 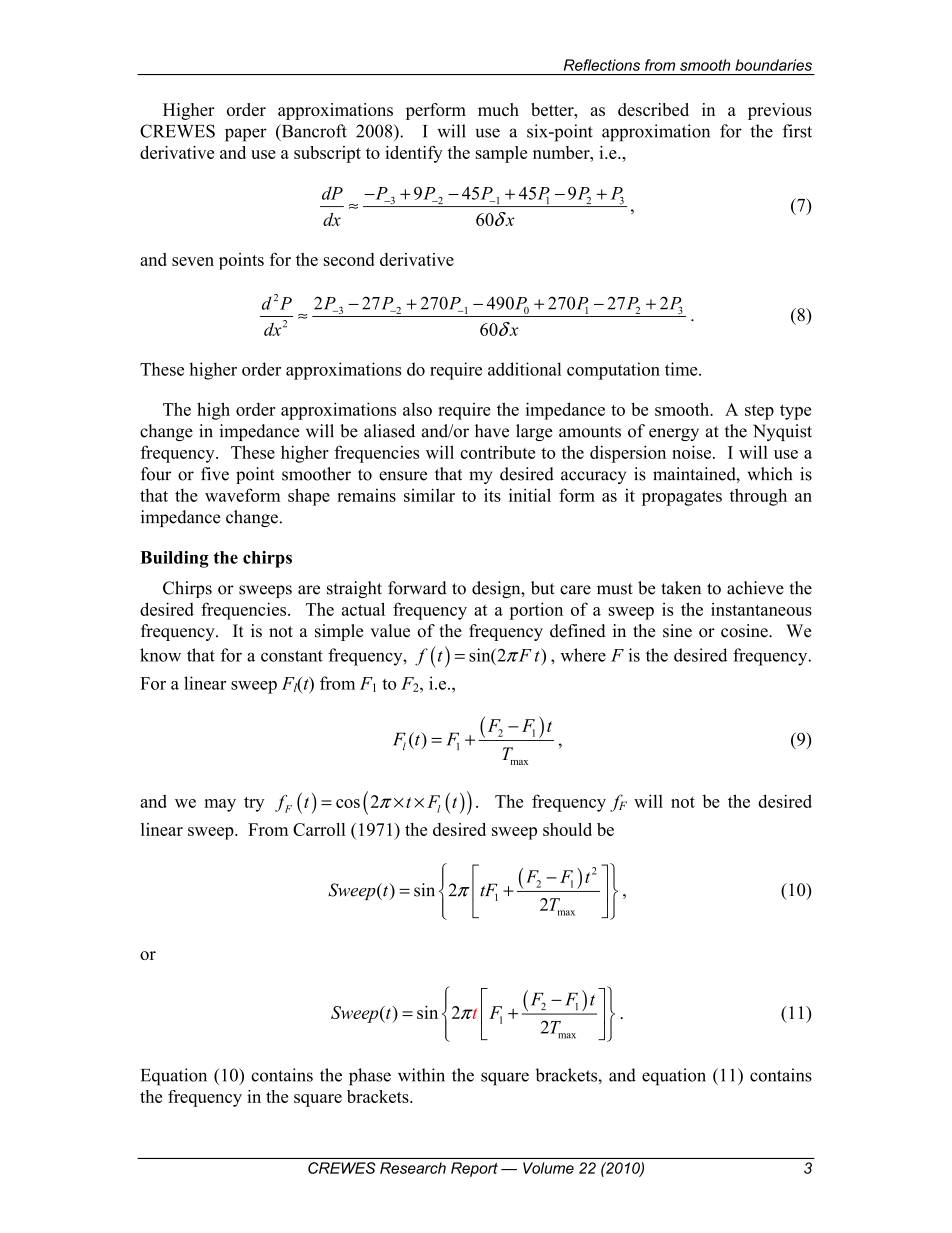 What do you see at coordinates (246, 135) in the screenshot?
I see `paper` at bounding box center [246, 135].
